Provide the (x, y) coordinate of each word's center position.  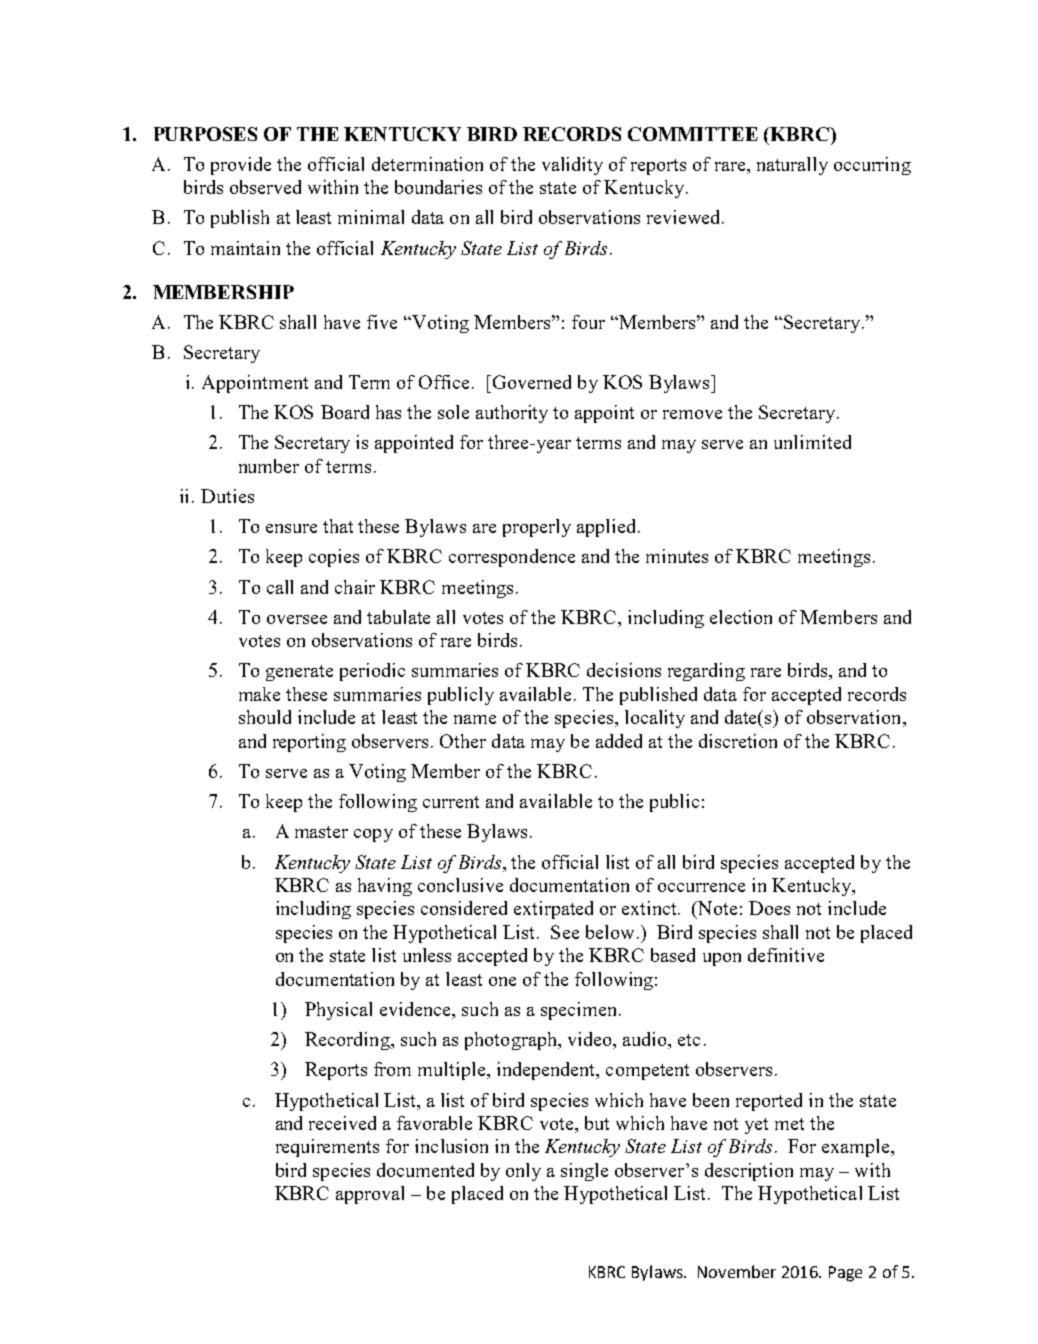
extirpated (553, 910)
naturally (792, 166)
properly (537, 528)
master (321, 832)
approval (370, 1195)
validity (572, 166)
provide (241, 166)
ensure (291, 528)
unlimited (812, 442)
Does (769, 908)
